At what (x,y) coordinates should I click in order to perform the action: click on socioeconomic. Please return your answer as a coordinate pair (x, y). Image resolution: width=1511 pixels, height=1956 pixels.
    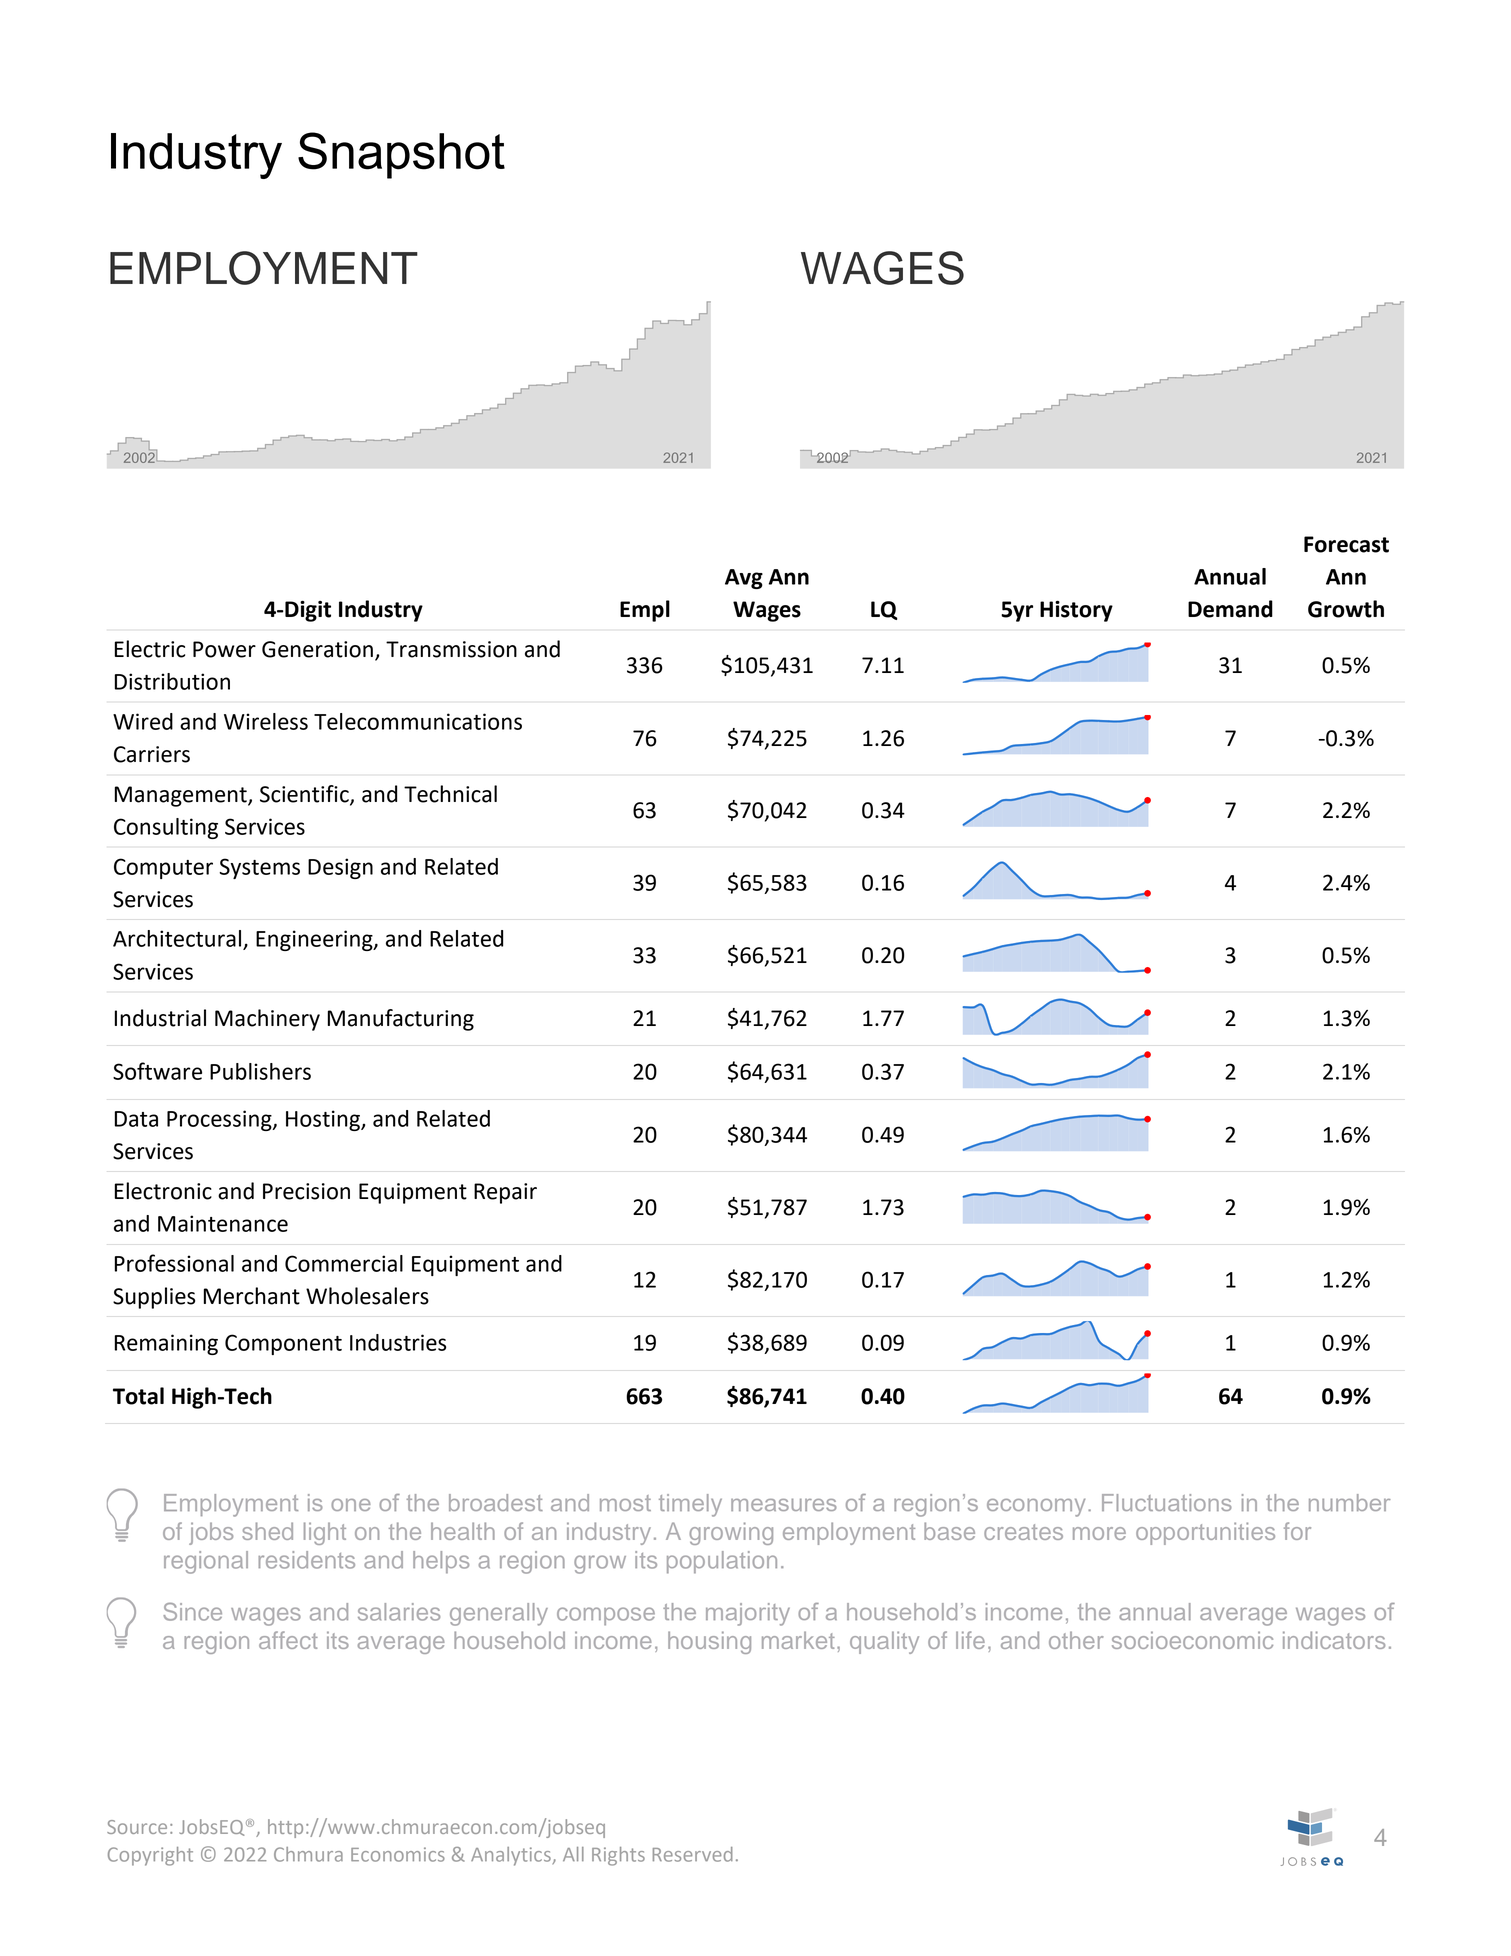
    Looking at the image, I should click on (1192, 1640).
